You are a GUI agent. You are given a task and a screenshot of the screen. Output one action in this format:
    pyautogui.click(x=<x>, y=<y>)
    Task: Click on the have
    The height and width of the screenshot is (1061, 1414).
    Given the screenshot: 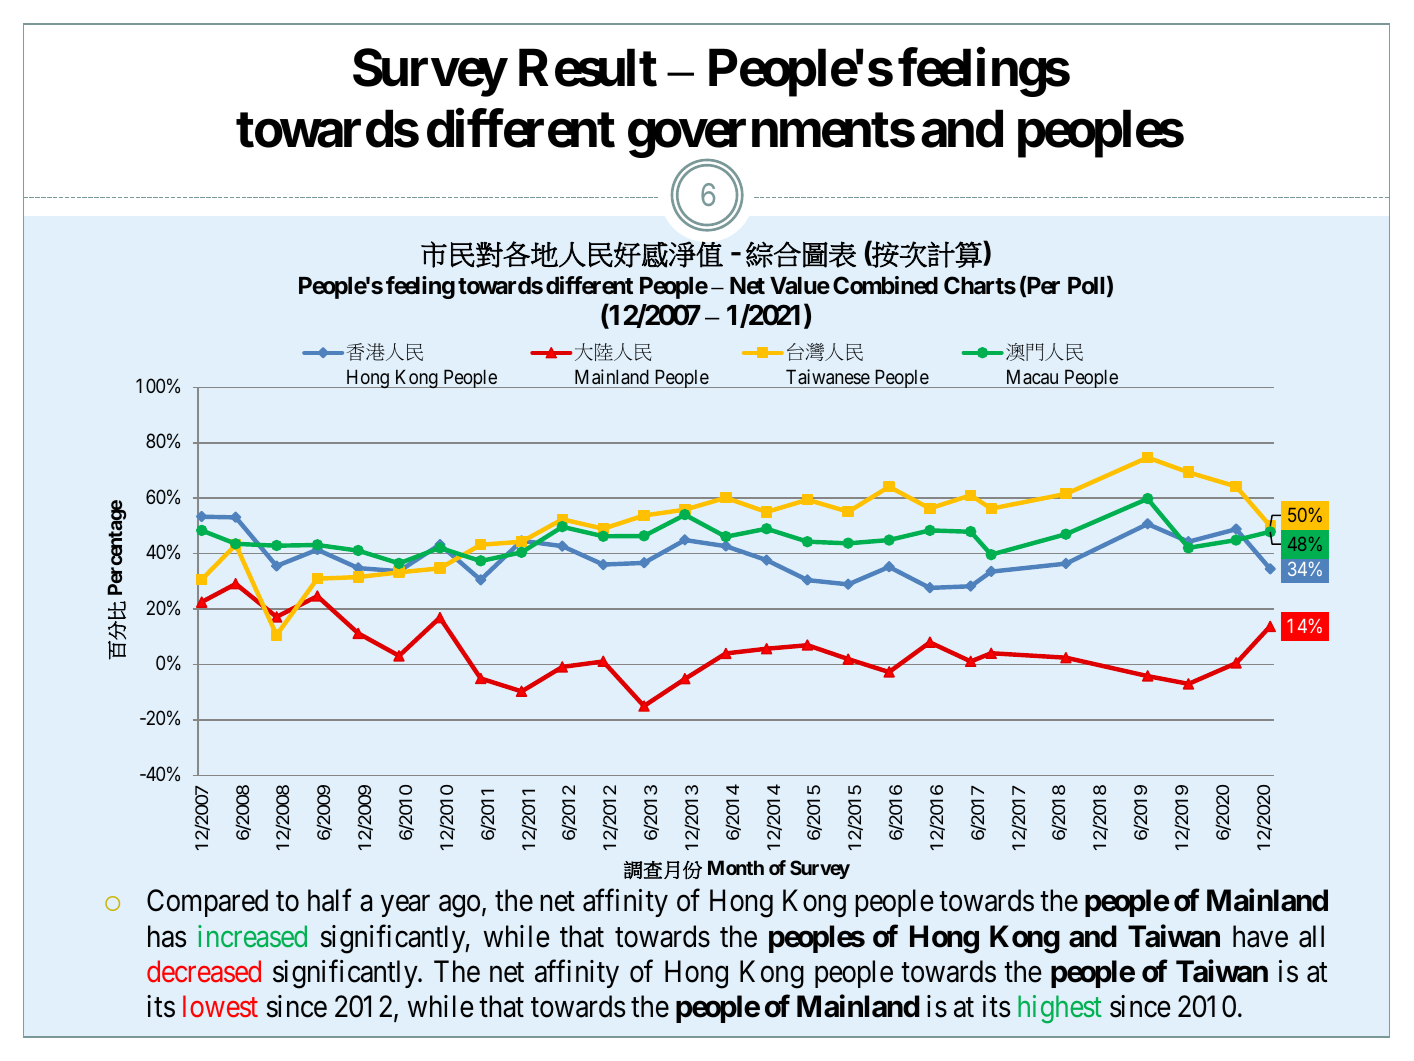 What is the action you would take?
    pyautogui.click(x=1260, y=936)
